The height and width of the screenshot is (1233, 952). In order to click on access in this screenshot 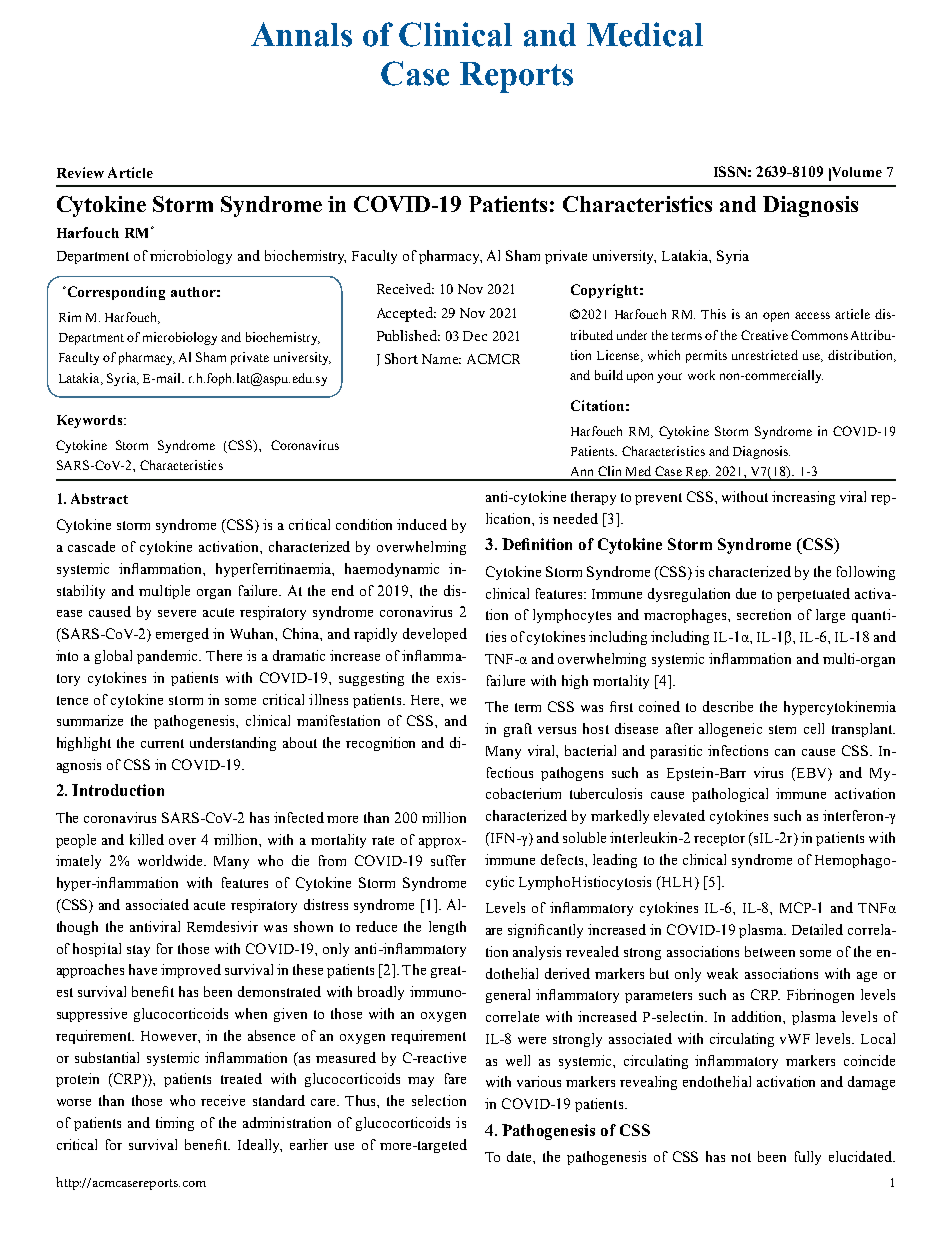, I will do `click(812, 315)`.
